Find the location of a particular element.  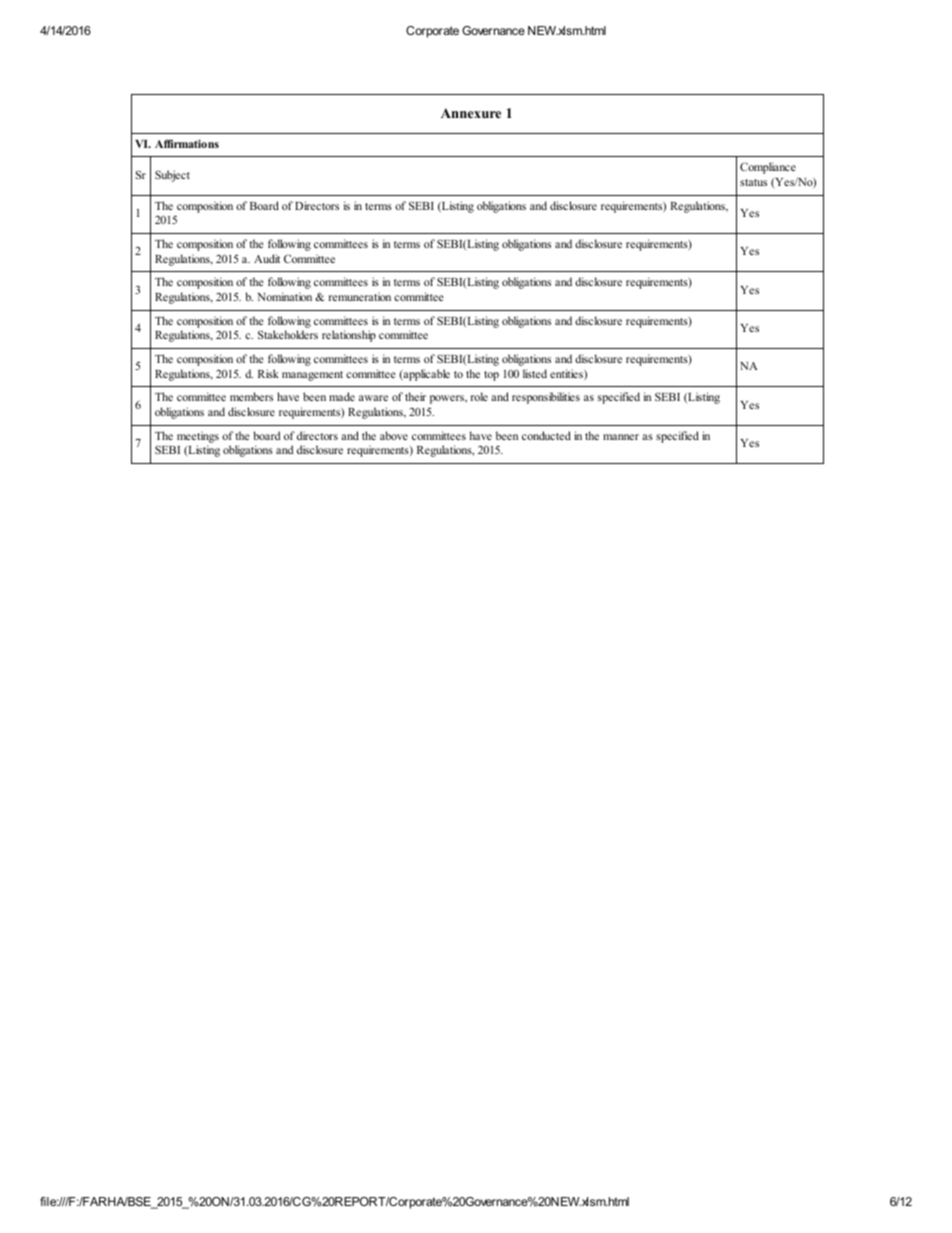

Compliance is located at coordinates (768, 168).
